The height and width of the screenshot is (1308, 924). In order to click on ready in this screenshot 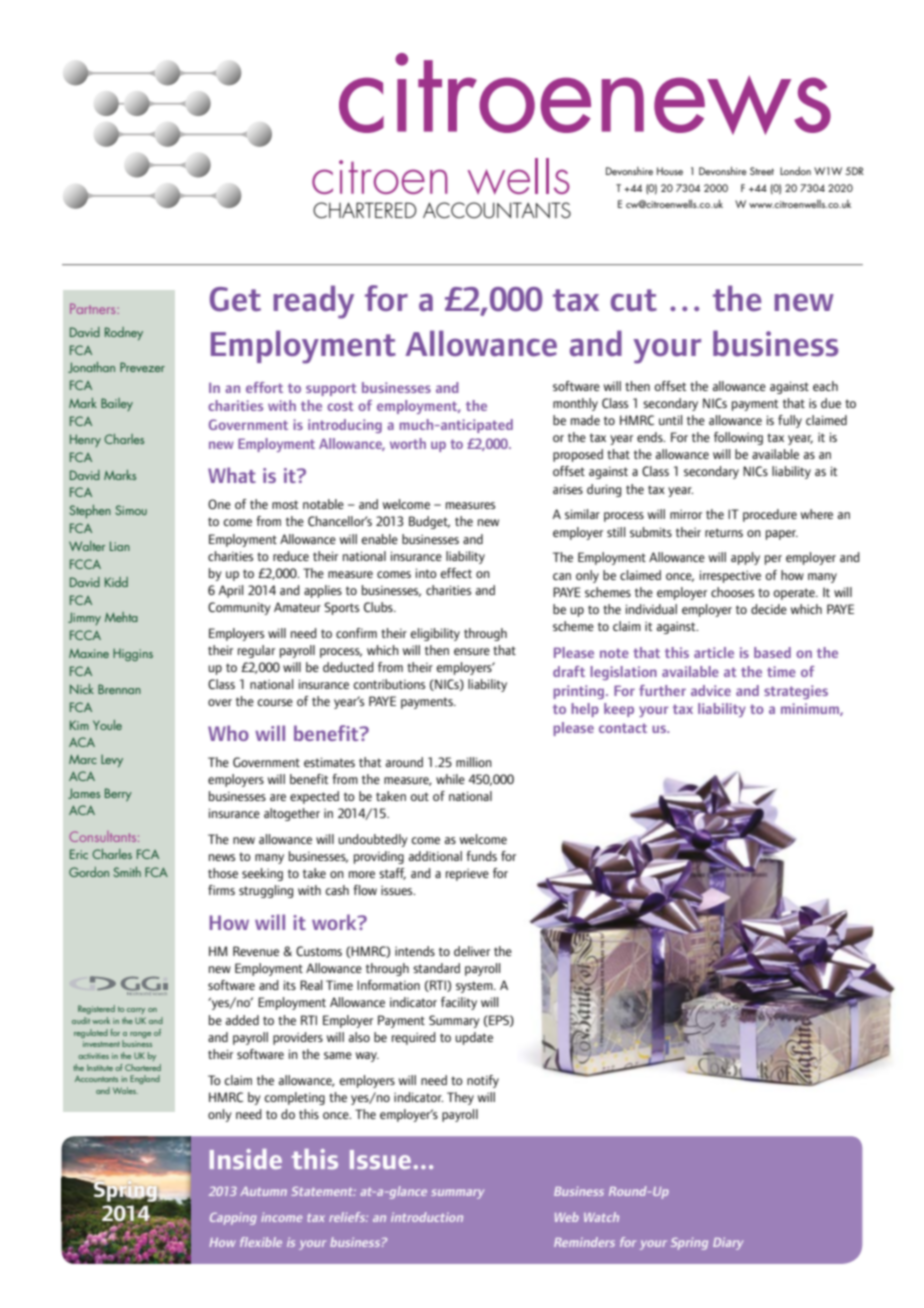, I will do `click(313, 302)`.
